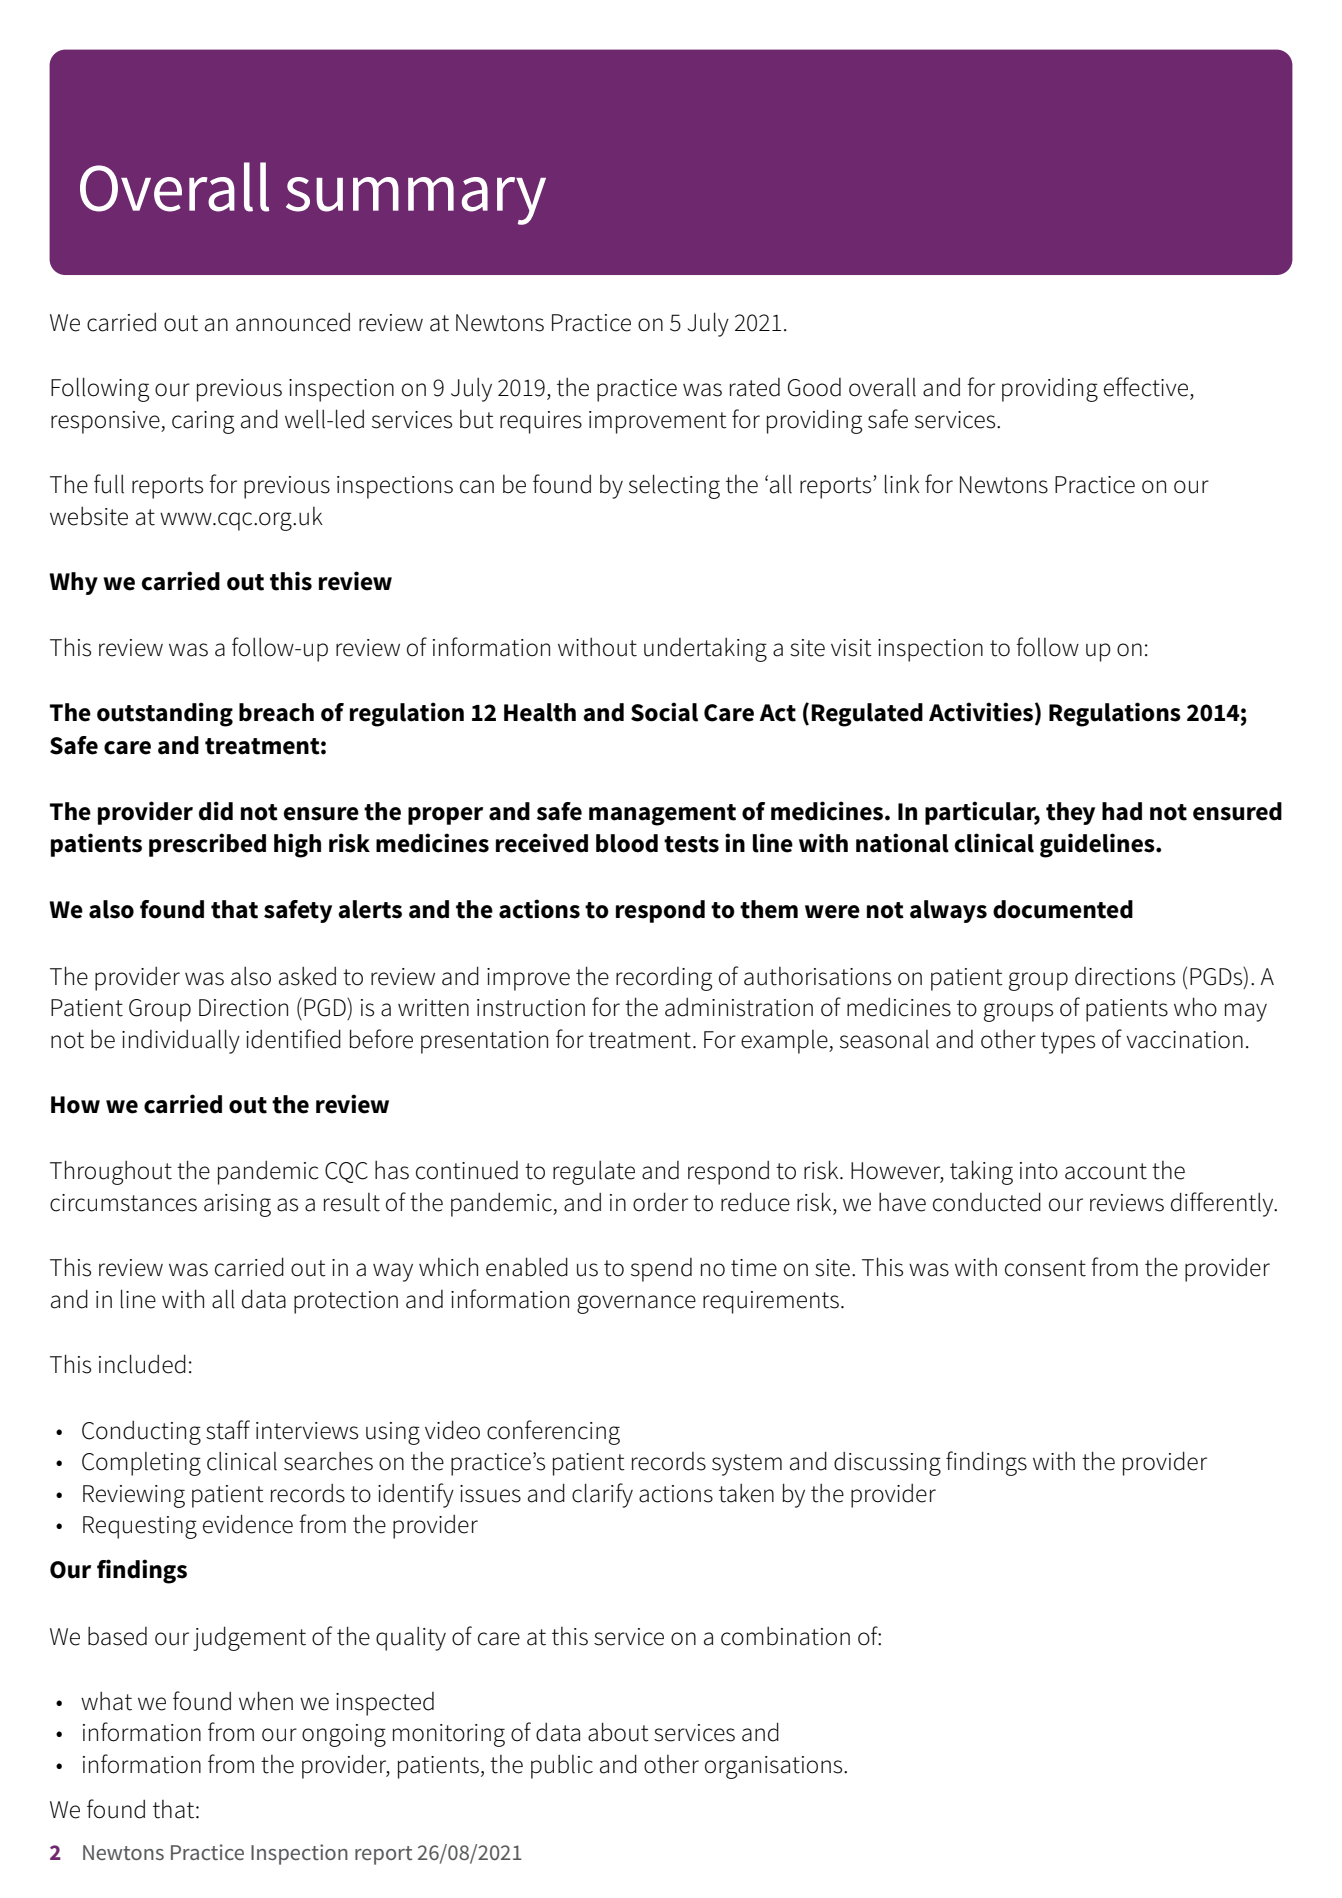 Image resolution: width=1342 pixels, height=1898 pixels. Describe the element at coordinates (293, 322) in the screenshot. I see `announced` at that location.
